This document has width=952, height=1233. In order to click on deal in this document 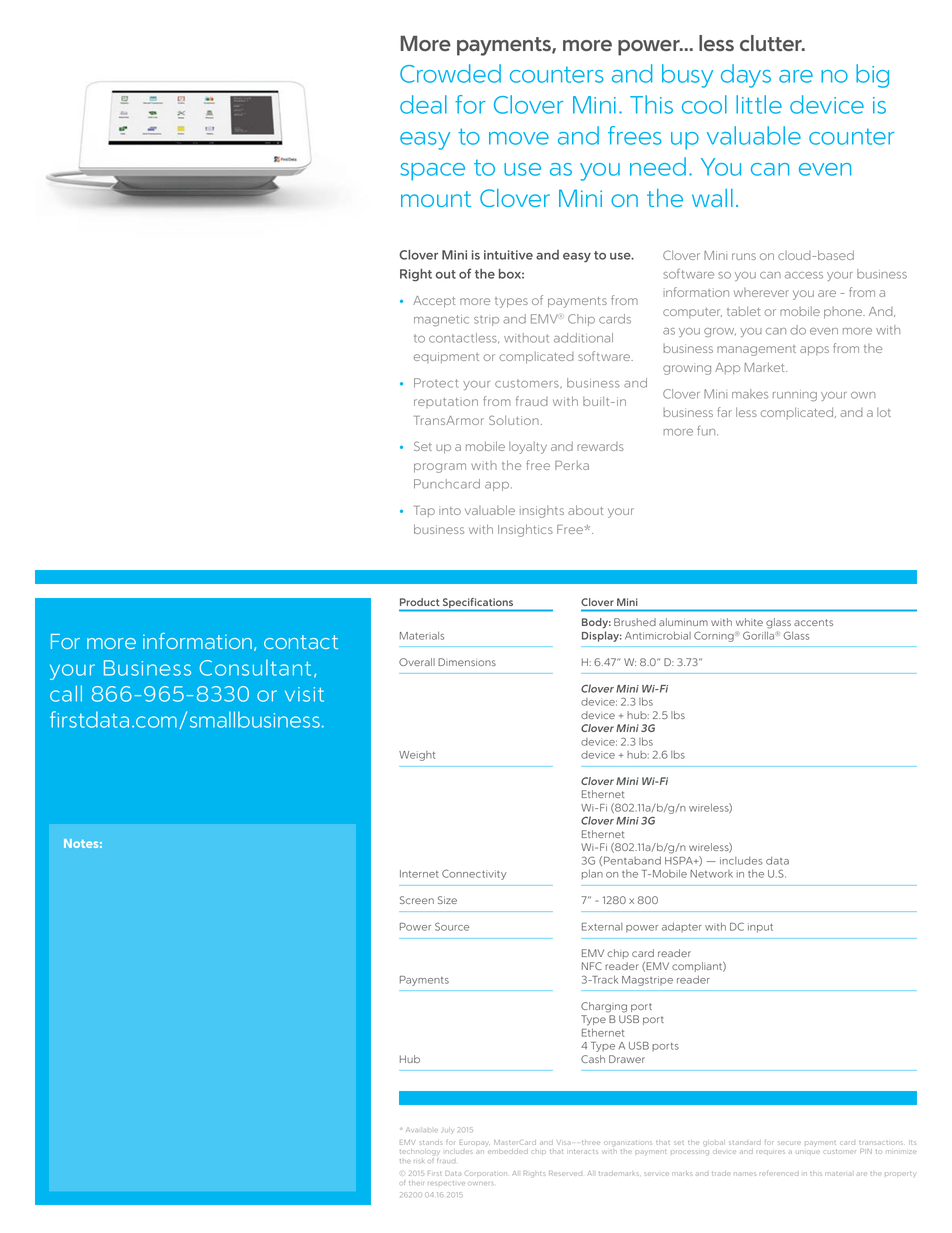, I will do `click(423, 104)`.
